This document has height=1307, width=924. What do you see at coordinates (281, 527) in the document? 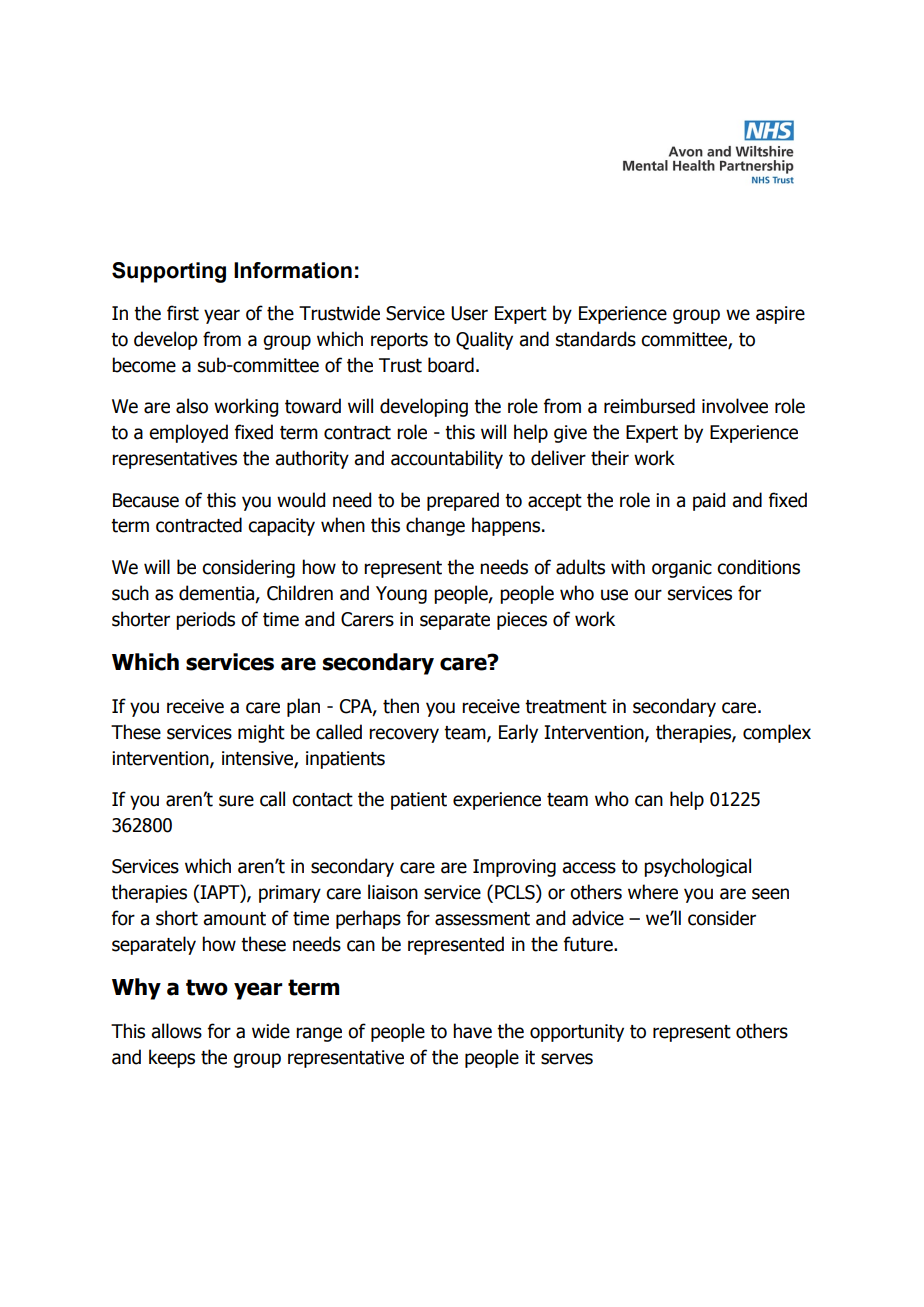
I see `capacity` at bounding box center [281, 527].
